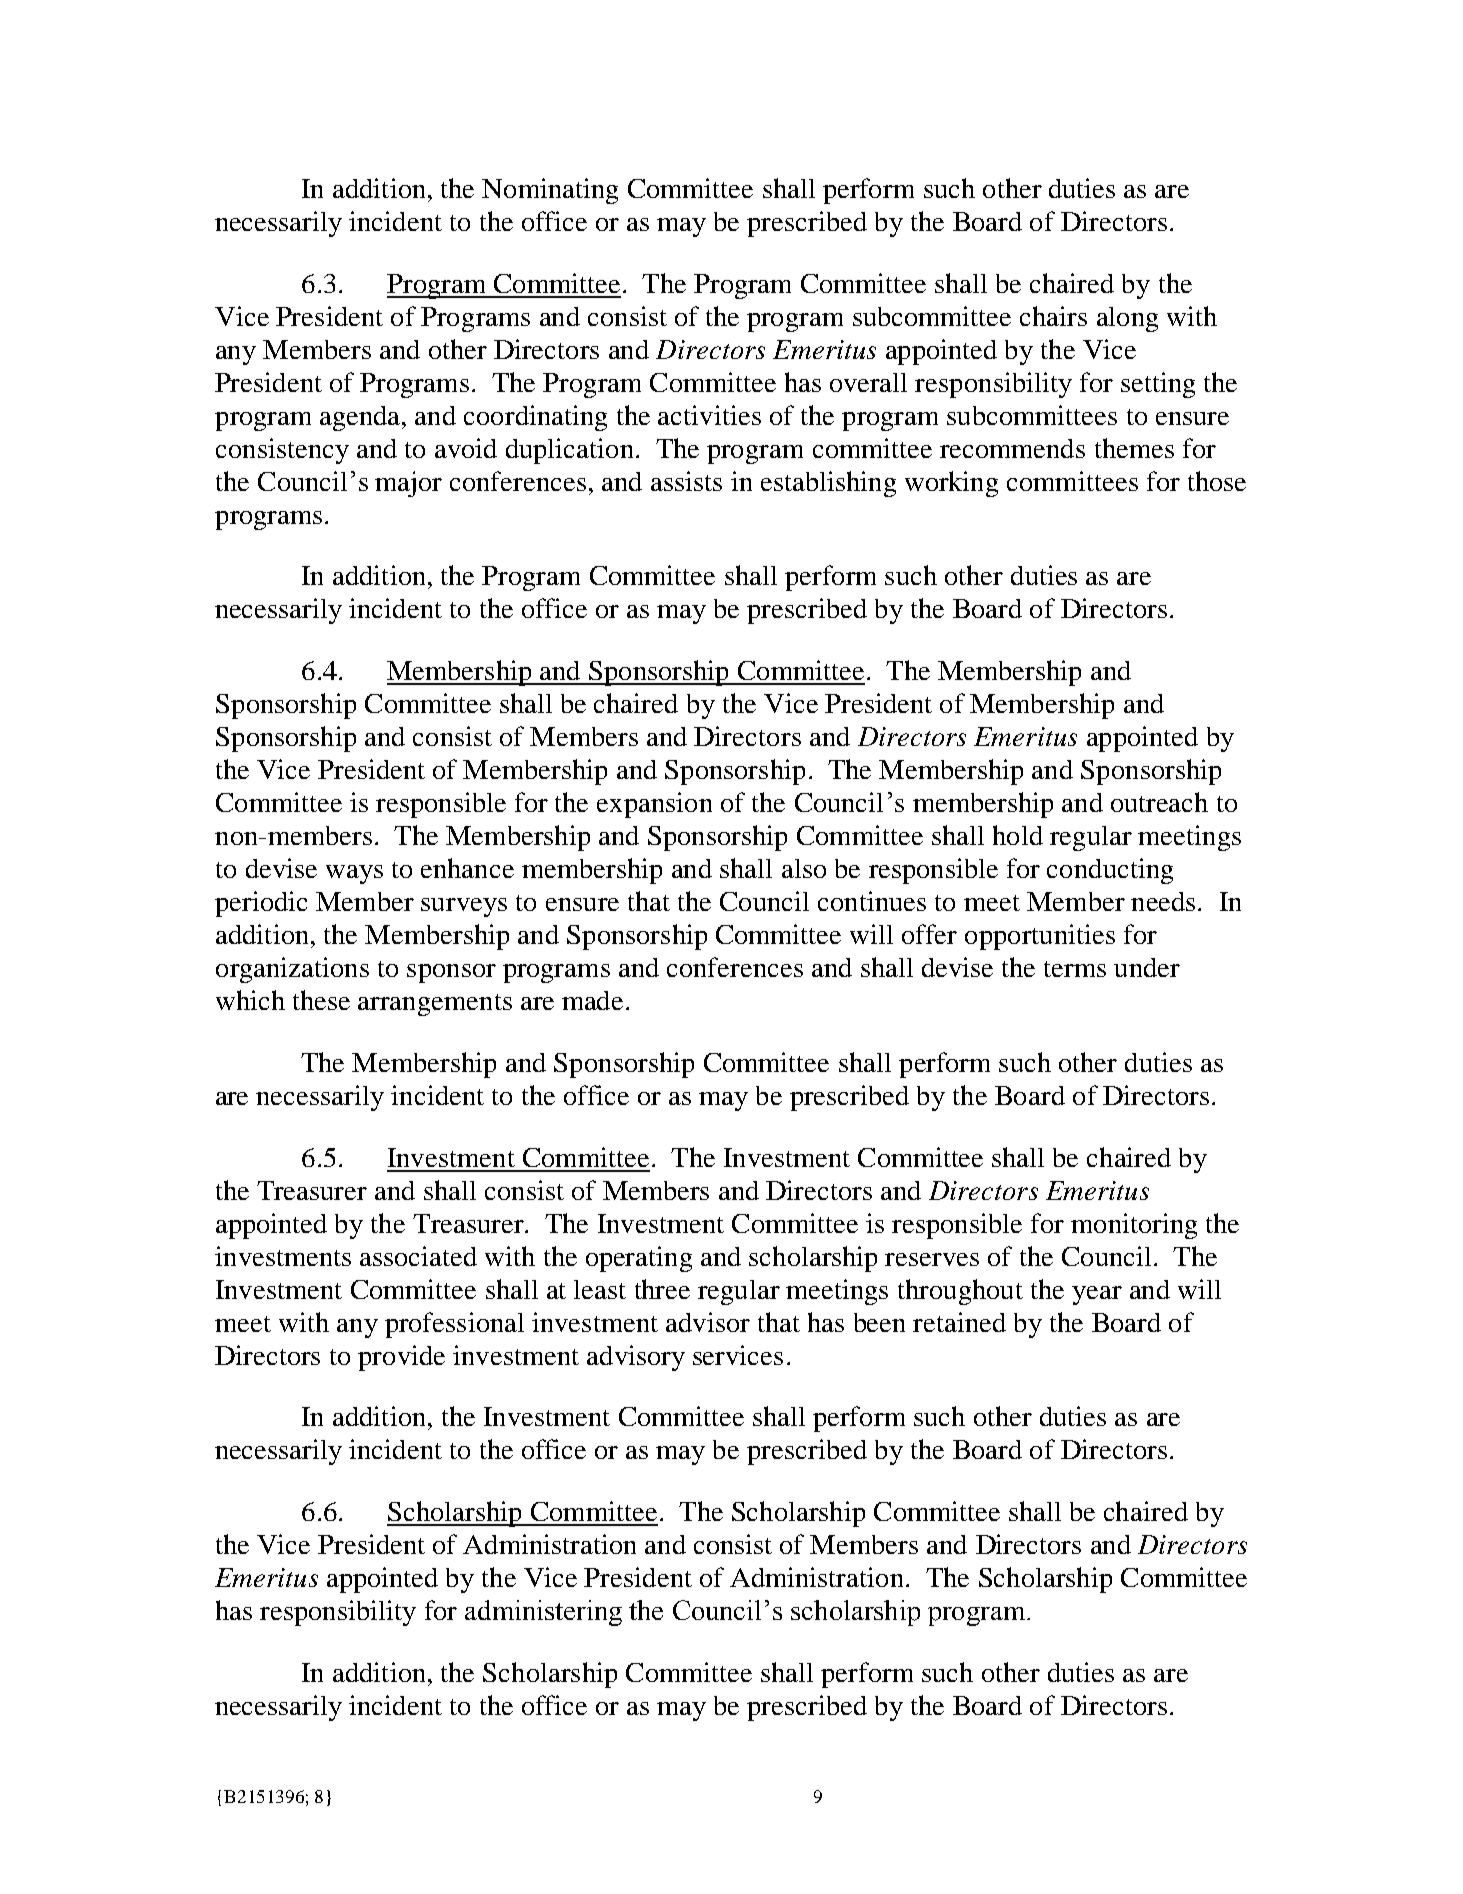 Image resolution: width=1463 pixels, height=1894 pixels. I want to click on monitoring, so click(1134, 1226).
